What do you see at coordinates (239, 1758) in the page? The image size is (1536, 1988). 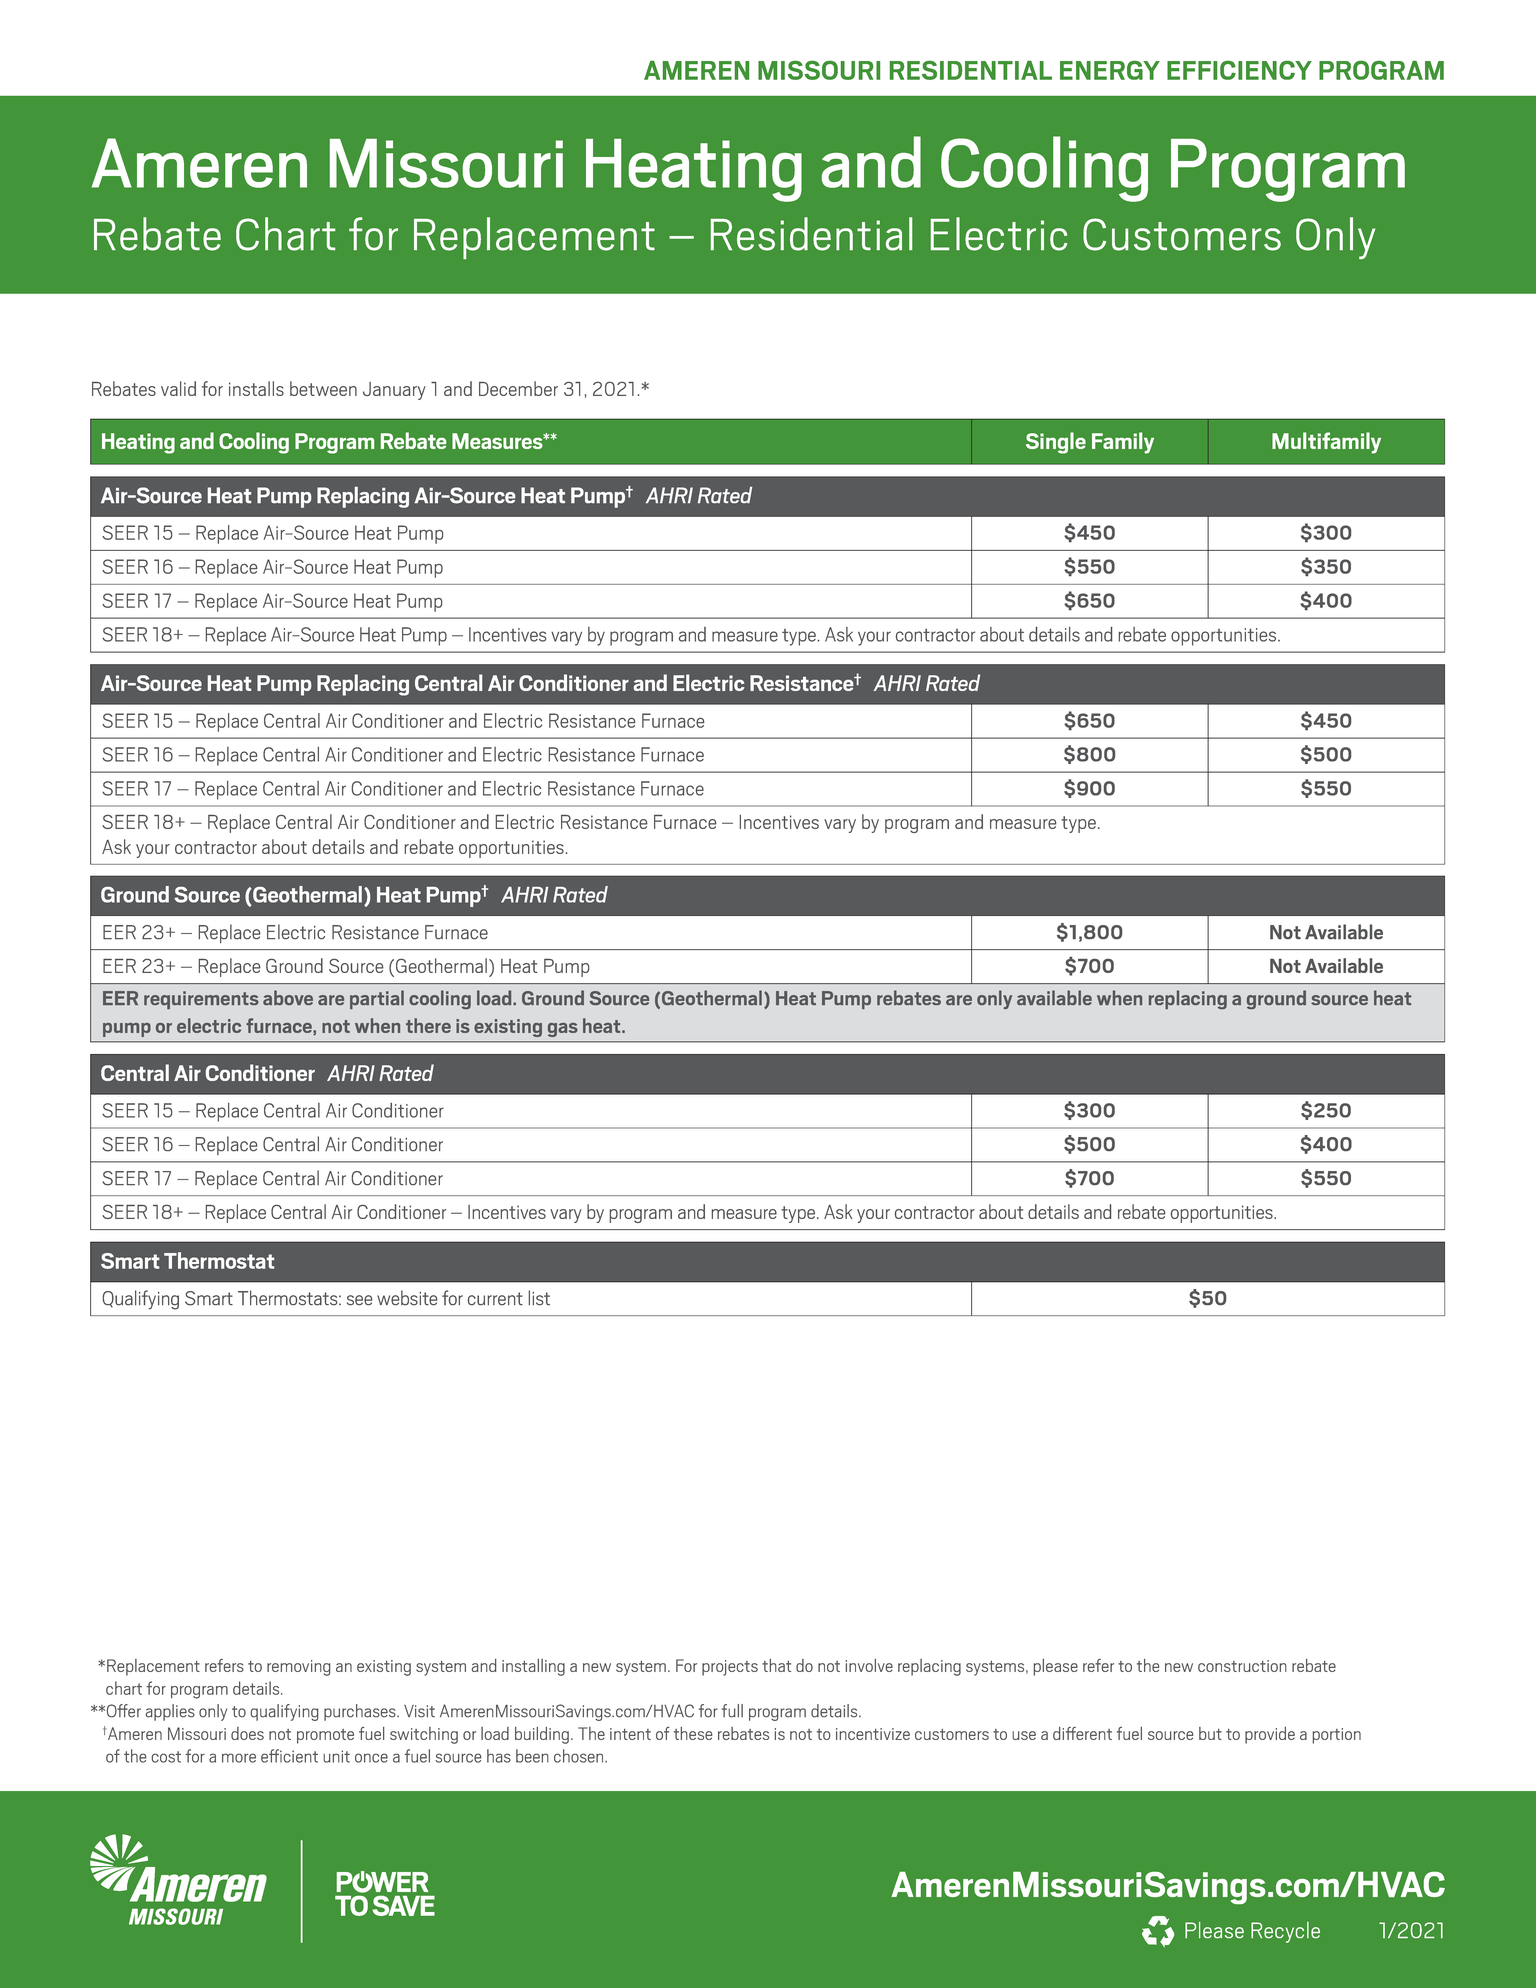 I see `more` at bounding box center [239, 1758].
